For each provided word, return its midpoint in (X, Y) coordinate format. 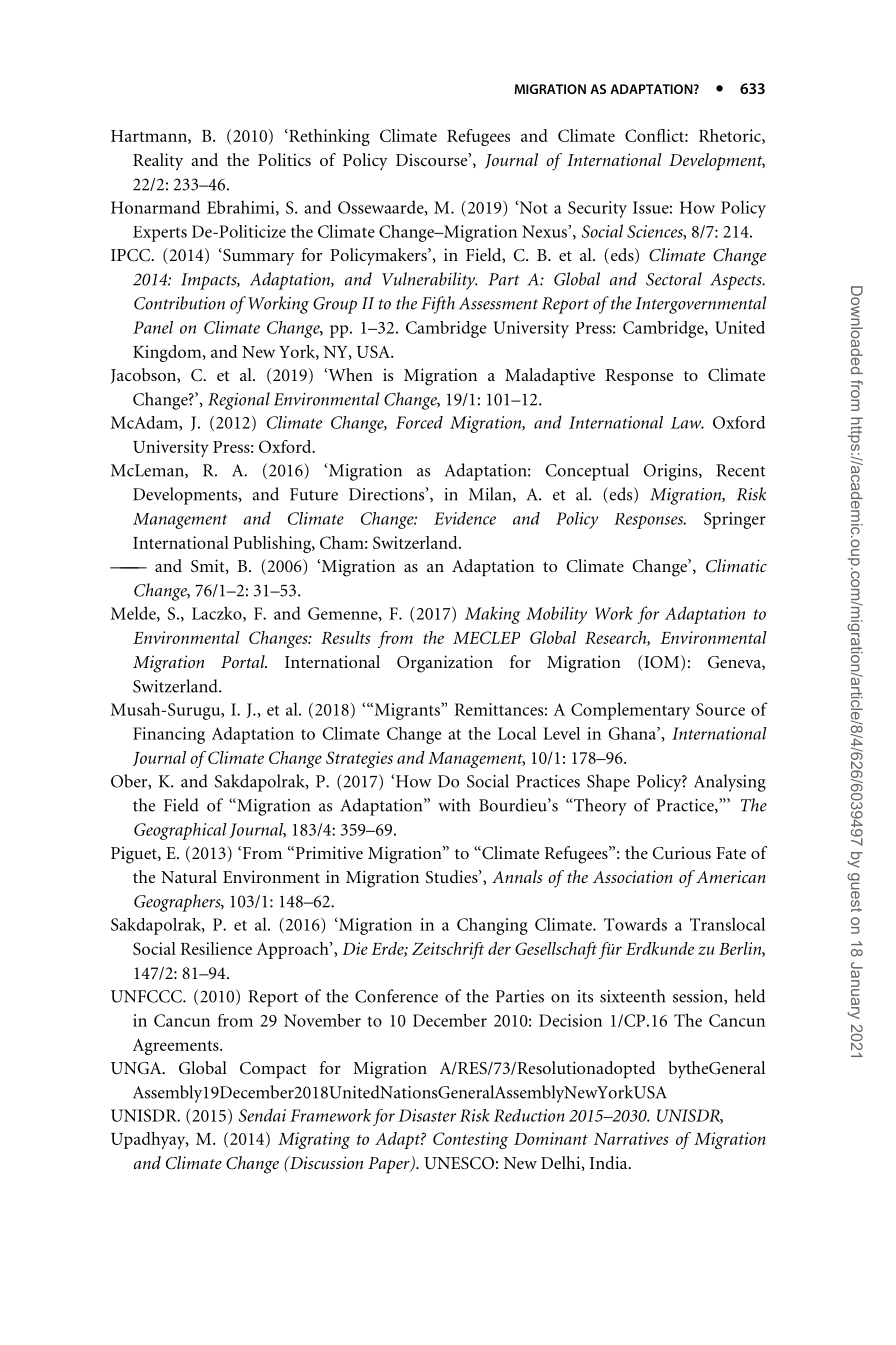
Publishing (273, 544)
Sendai (262, 1115)
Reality (158, 162)
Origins (672, 472)
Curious (682, 853)
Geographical (180, 831)
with (454, 805)
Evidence (465, 518)
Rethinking (328, 137)
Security (597, 209)
